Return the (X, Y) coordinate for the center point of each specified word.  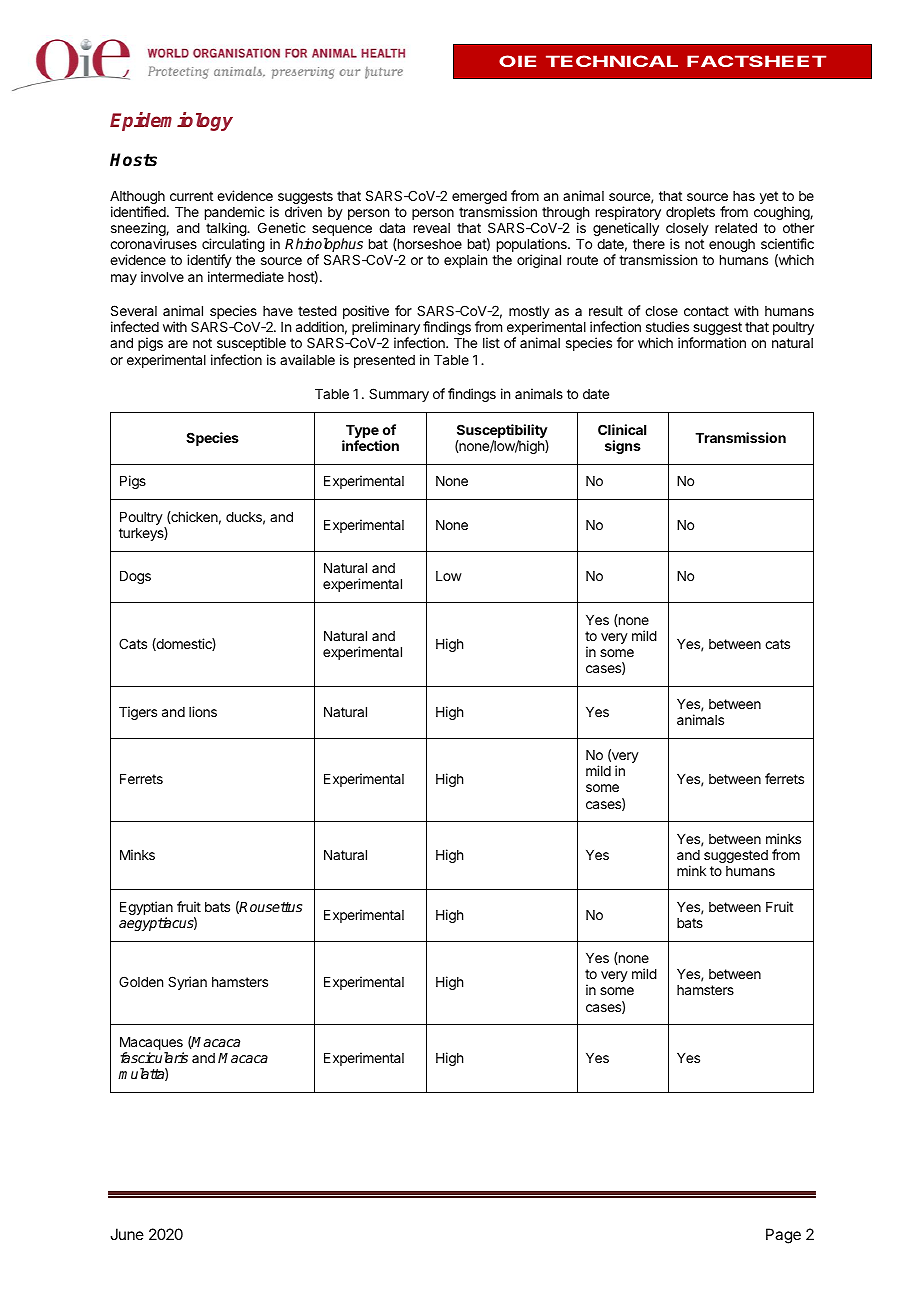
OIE (517, 61)
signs (623, 447)
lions (203, 711)
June (127, 1234)
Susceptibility (502, 432)
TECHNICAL (612, 61)
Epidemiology (171, 121)
